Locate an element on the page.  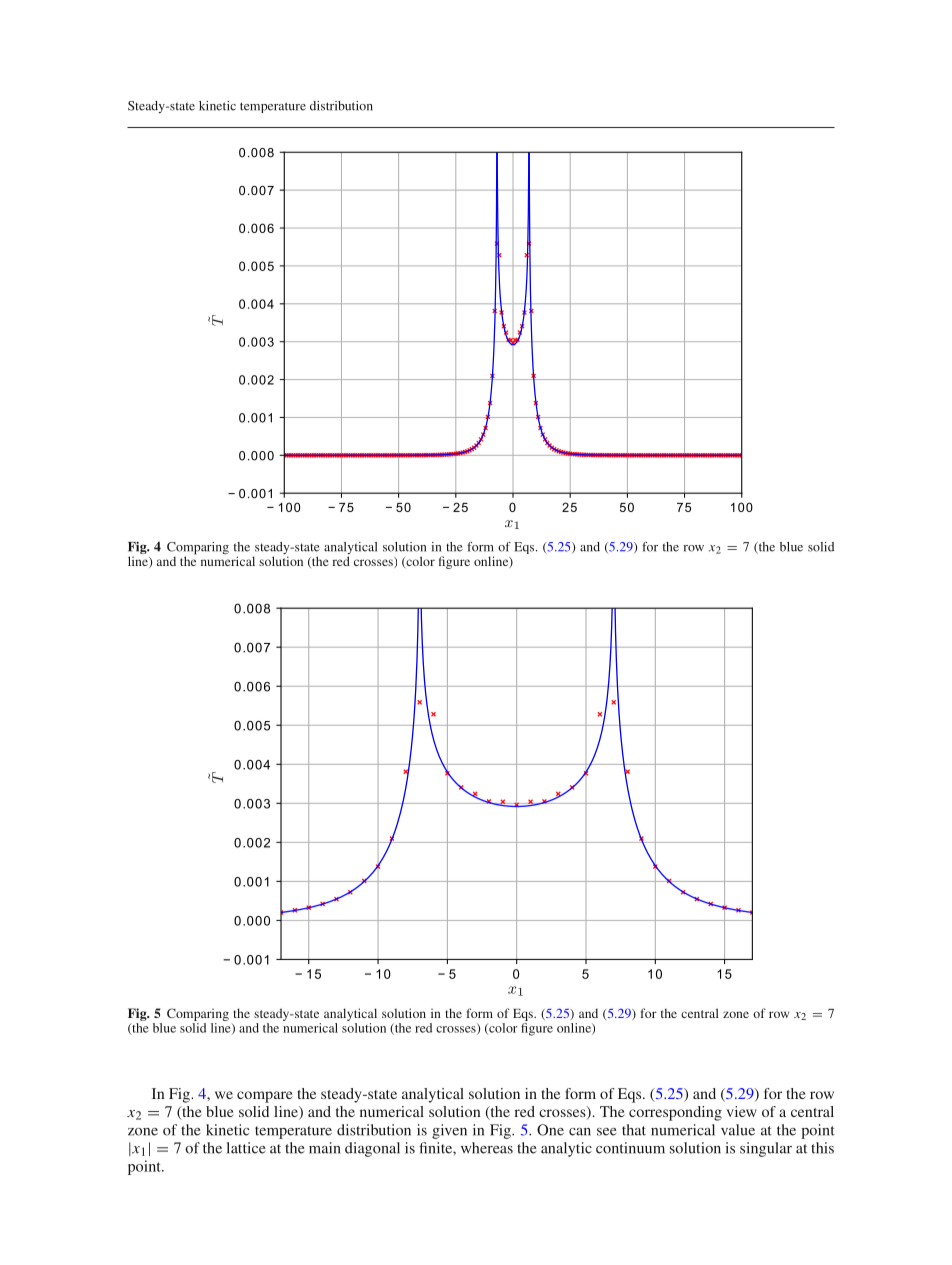
value is located at coordinates (738, 1130).
